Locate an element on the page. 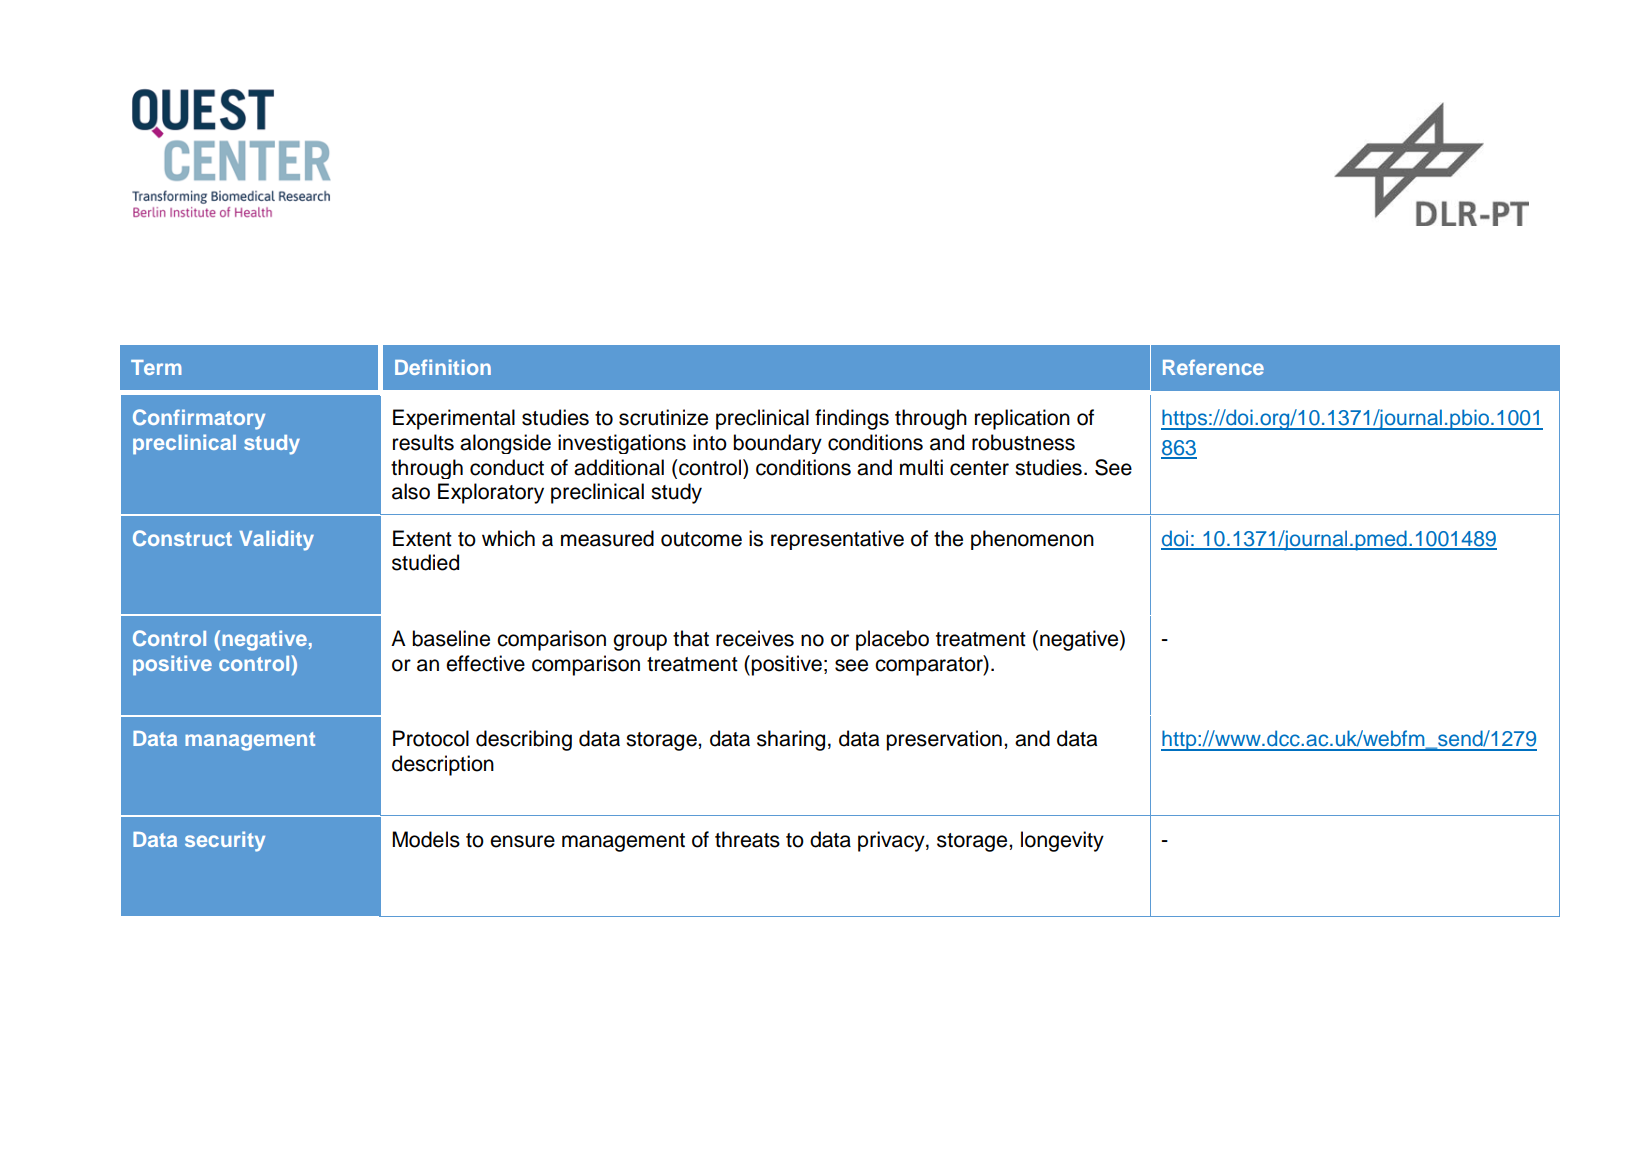 Image resolution: width=1632 pixels, height=1154 pixels. group is located at coordinates (640, 642).
